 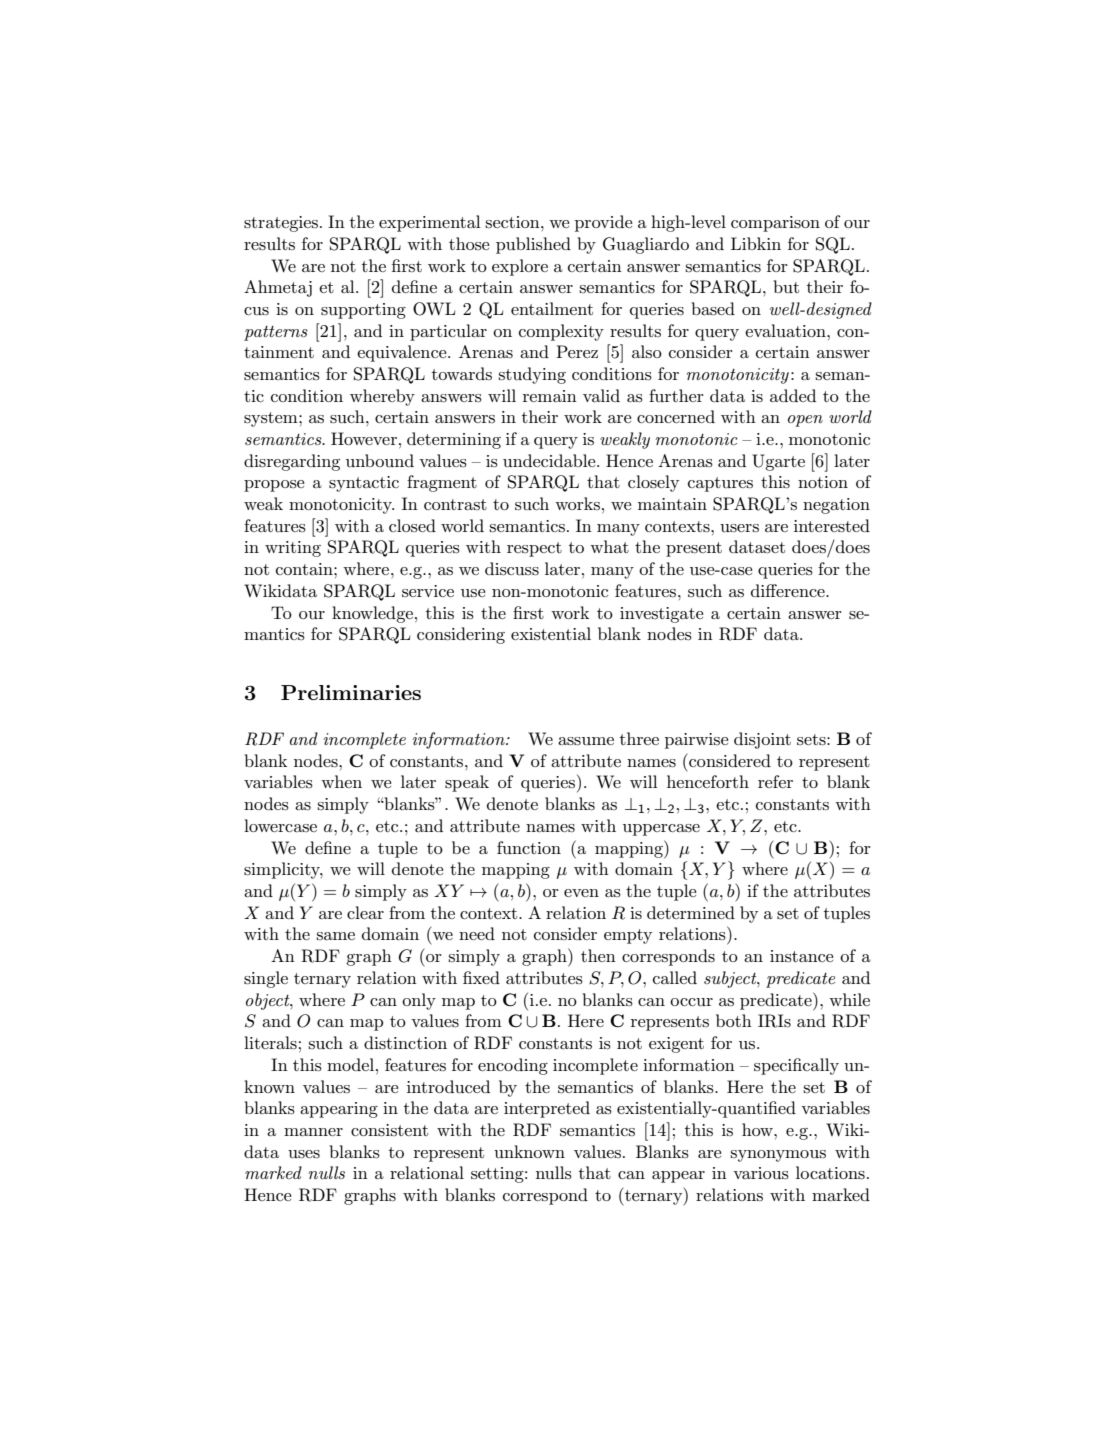 What do you see at coordinates (762, 740) in the document?
I see `disjoint` at bounding box center [762, 740].
